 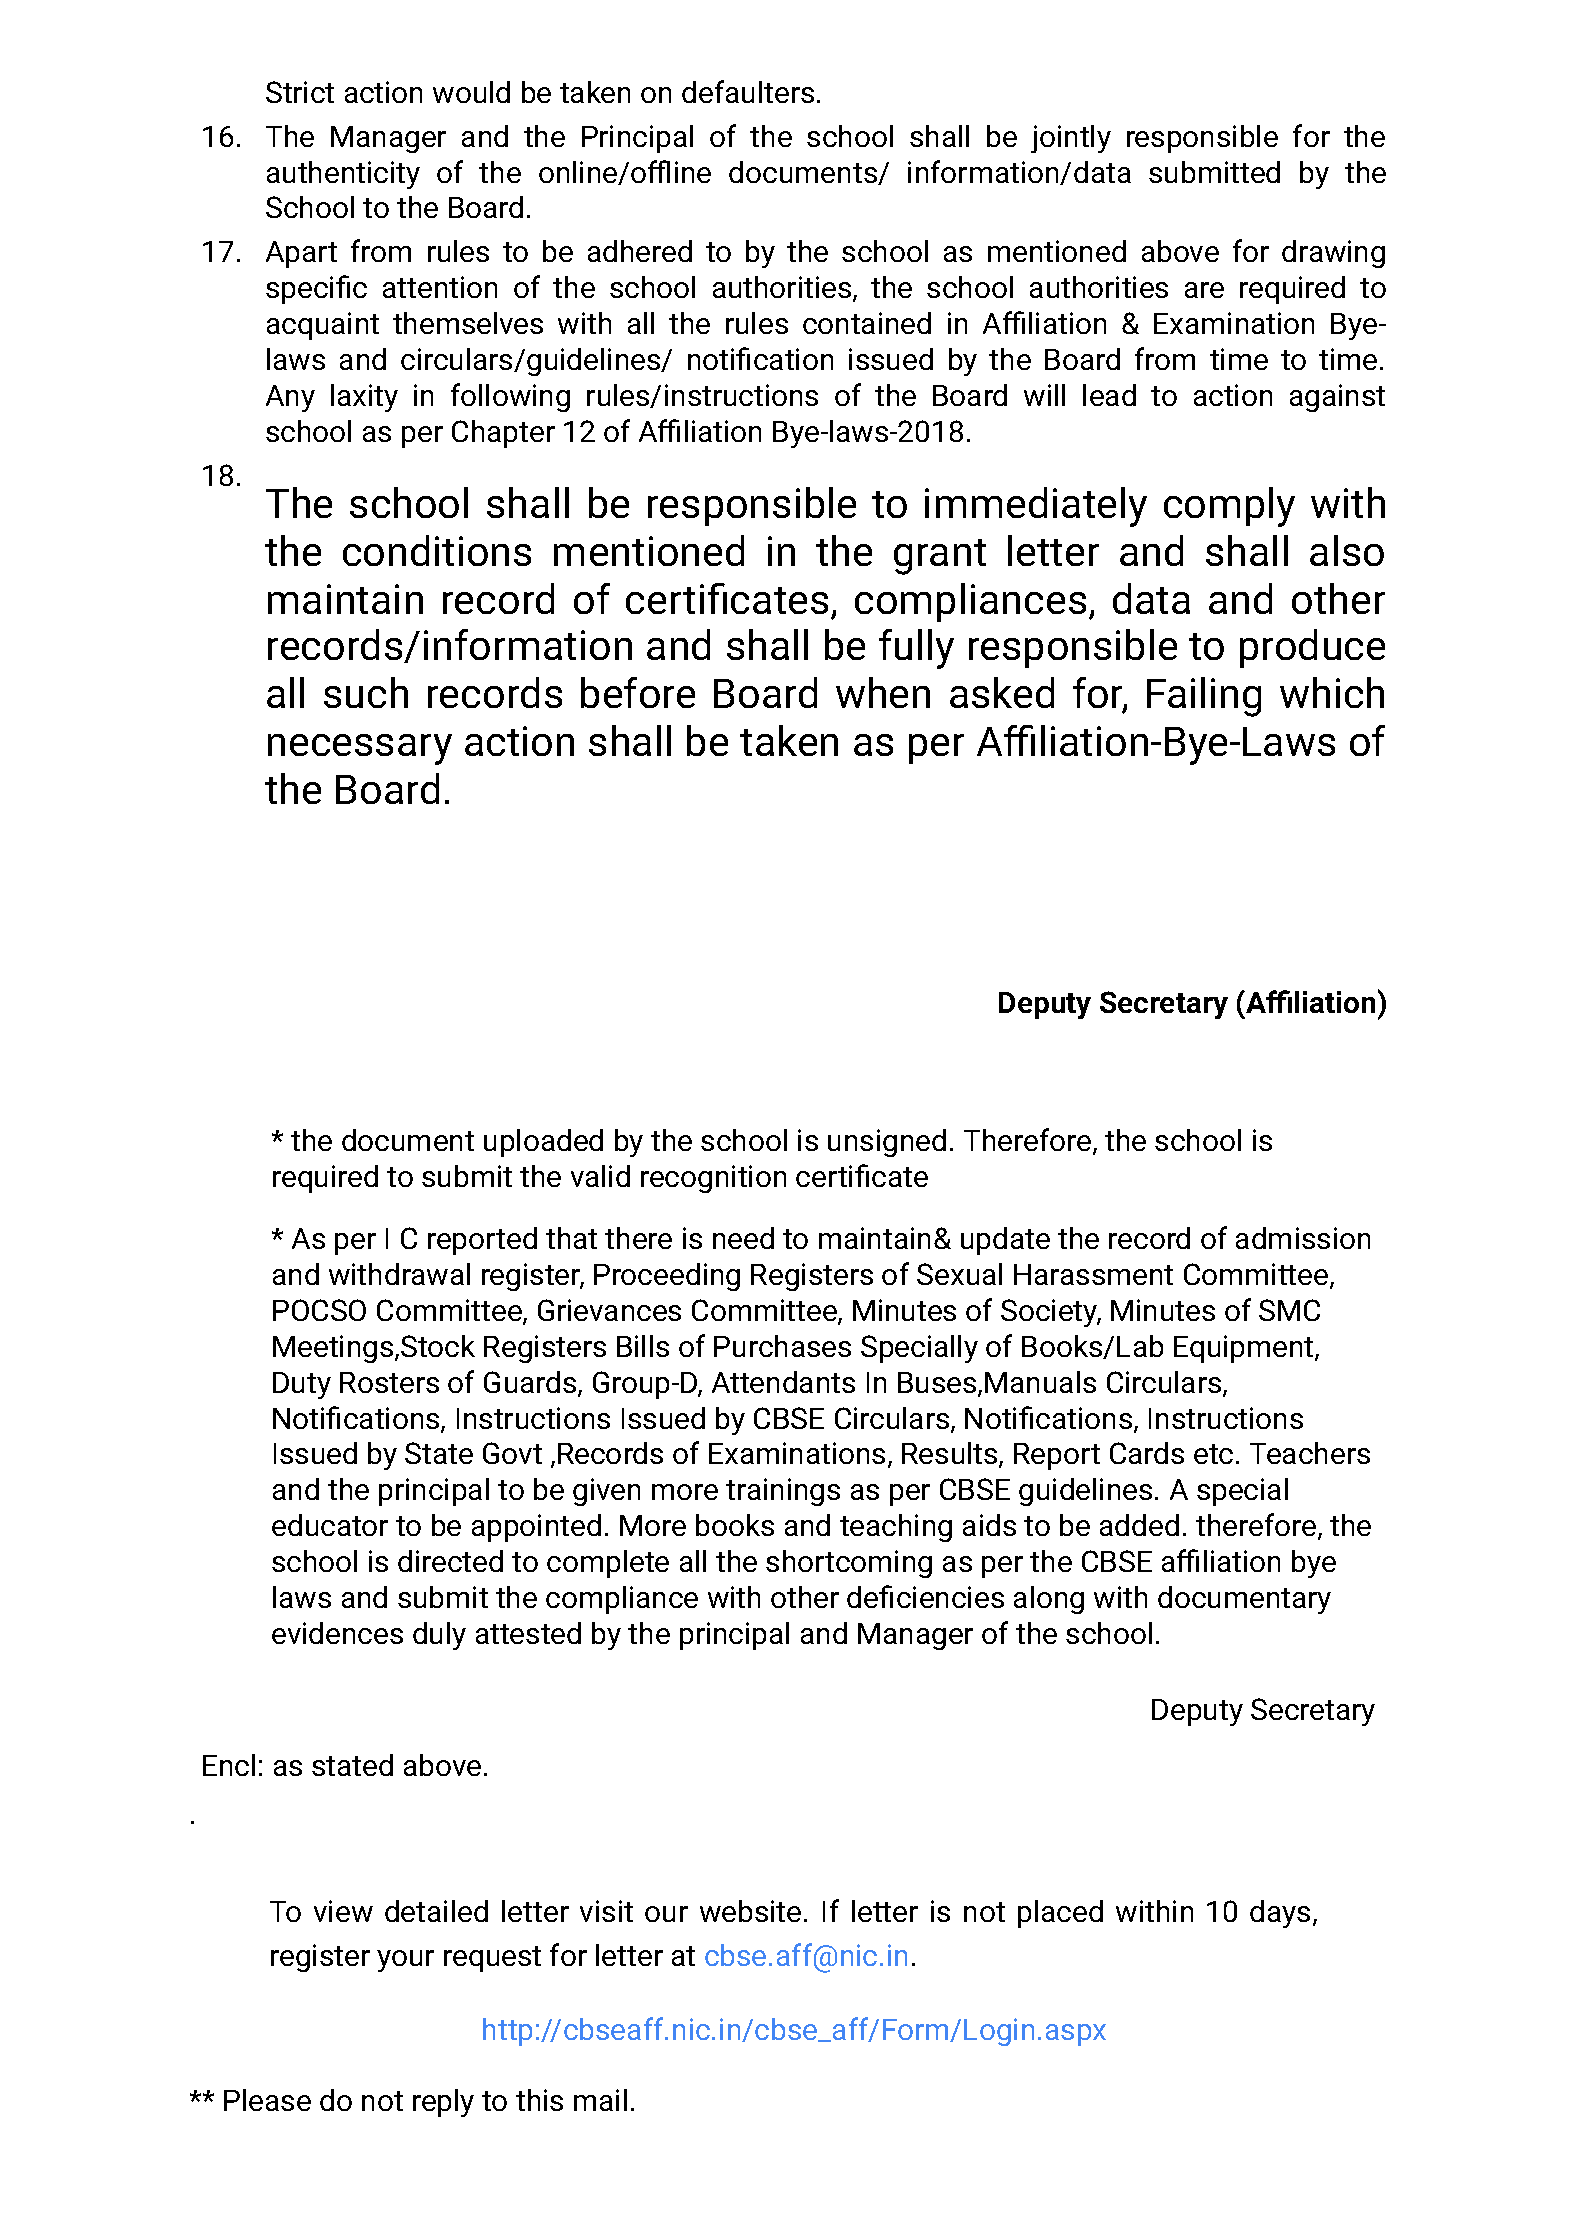 What do you see at coordinates (783, 1382) in the document?
I see `Attendants` at bounding box center [783, 1382].
